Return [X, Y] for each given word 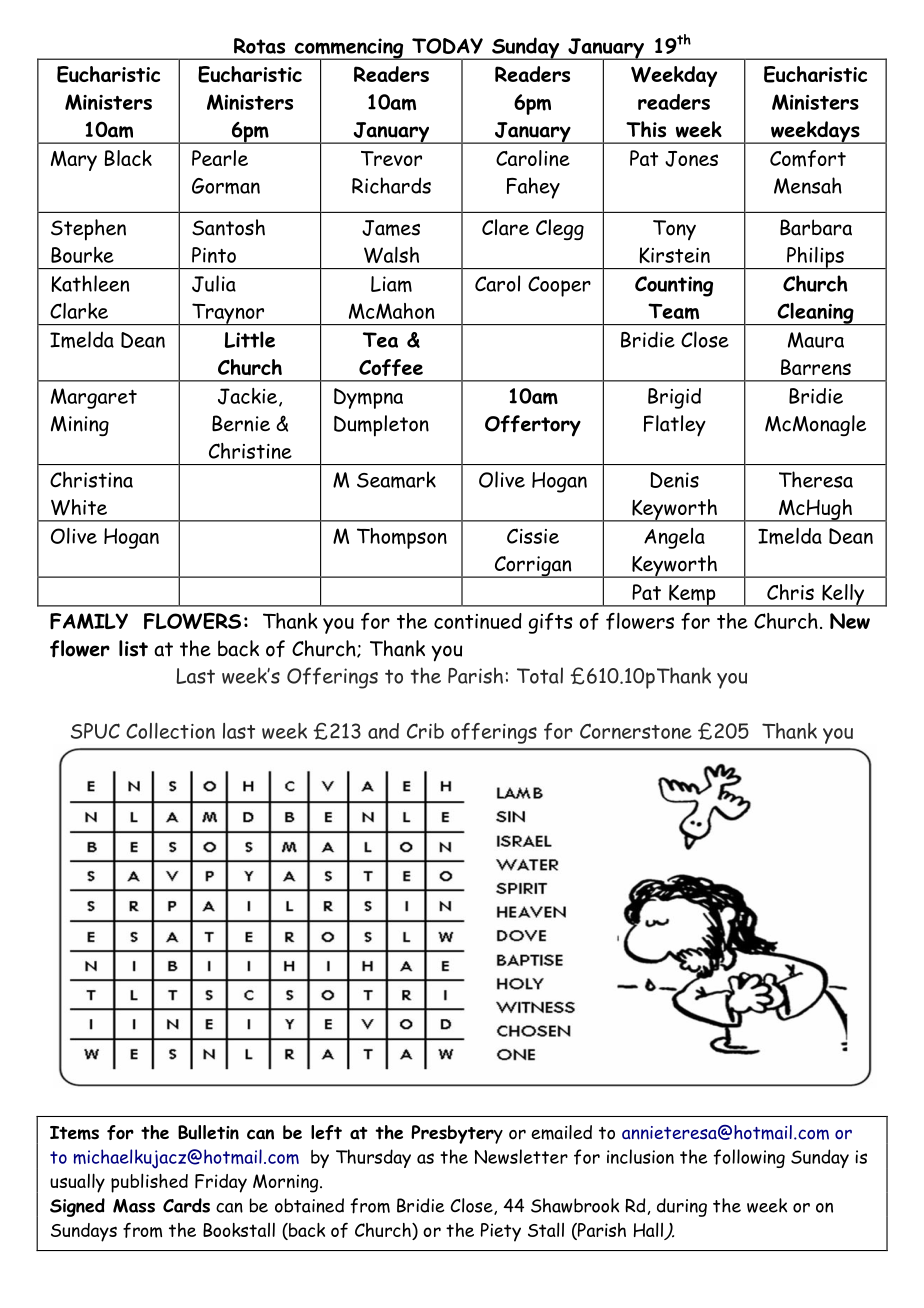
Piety [501, 1232]
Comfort [808, 158]
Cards [186, 1205]
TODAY [447, 46]
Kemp [692, 595]
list [133, 648]
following [749, 1158]
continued [478, 621]
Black [128, 158]
